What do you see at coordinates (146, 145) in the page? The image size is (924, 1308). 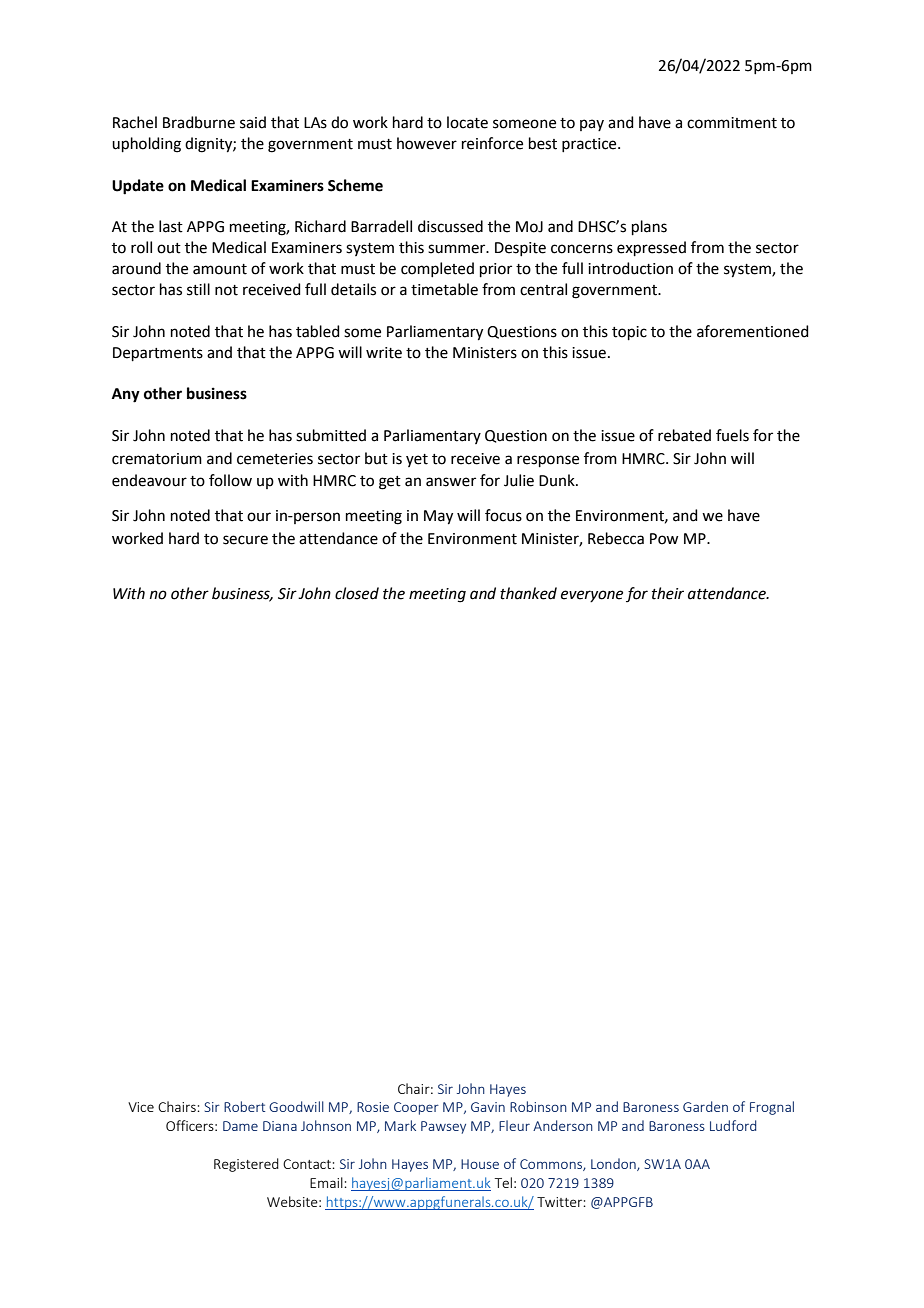 I see `upholding` at bounding box center [146, 145].
